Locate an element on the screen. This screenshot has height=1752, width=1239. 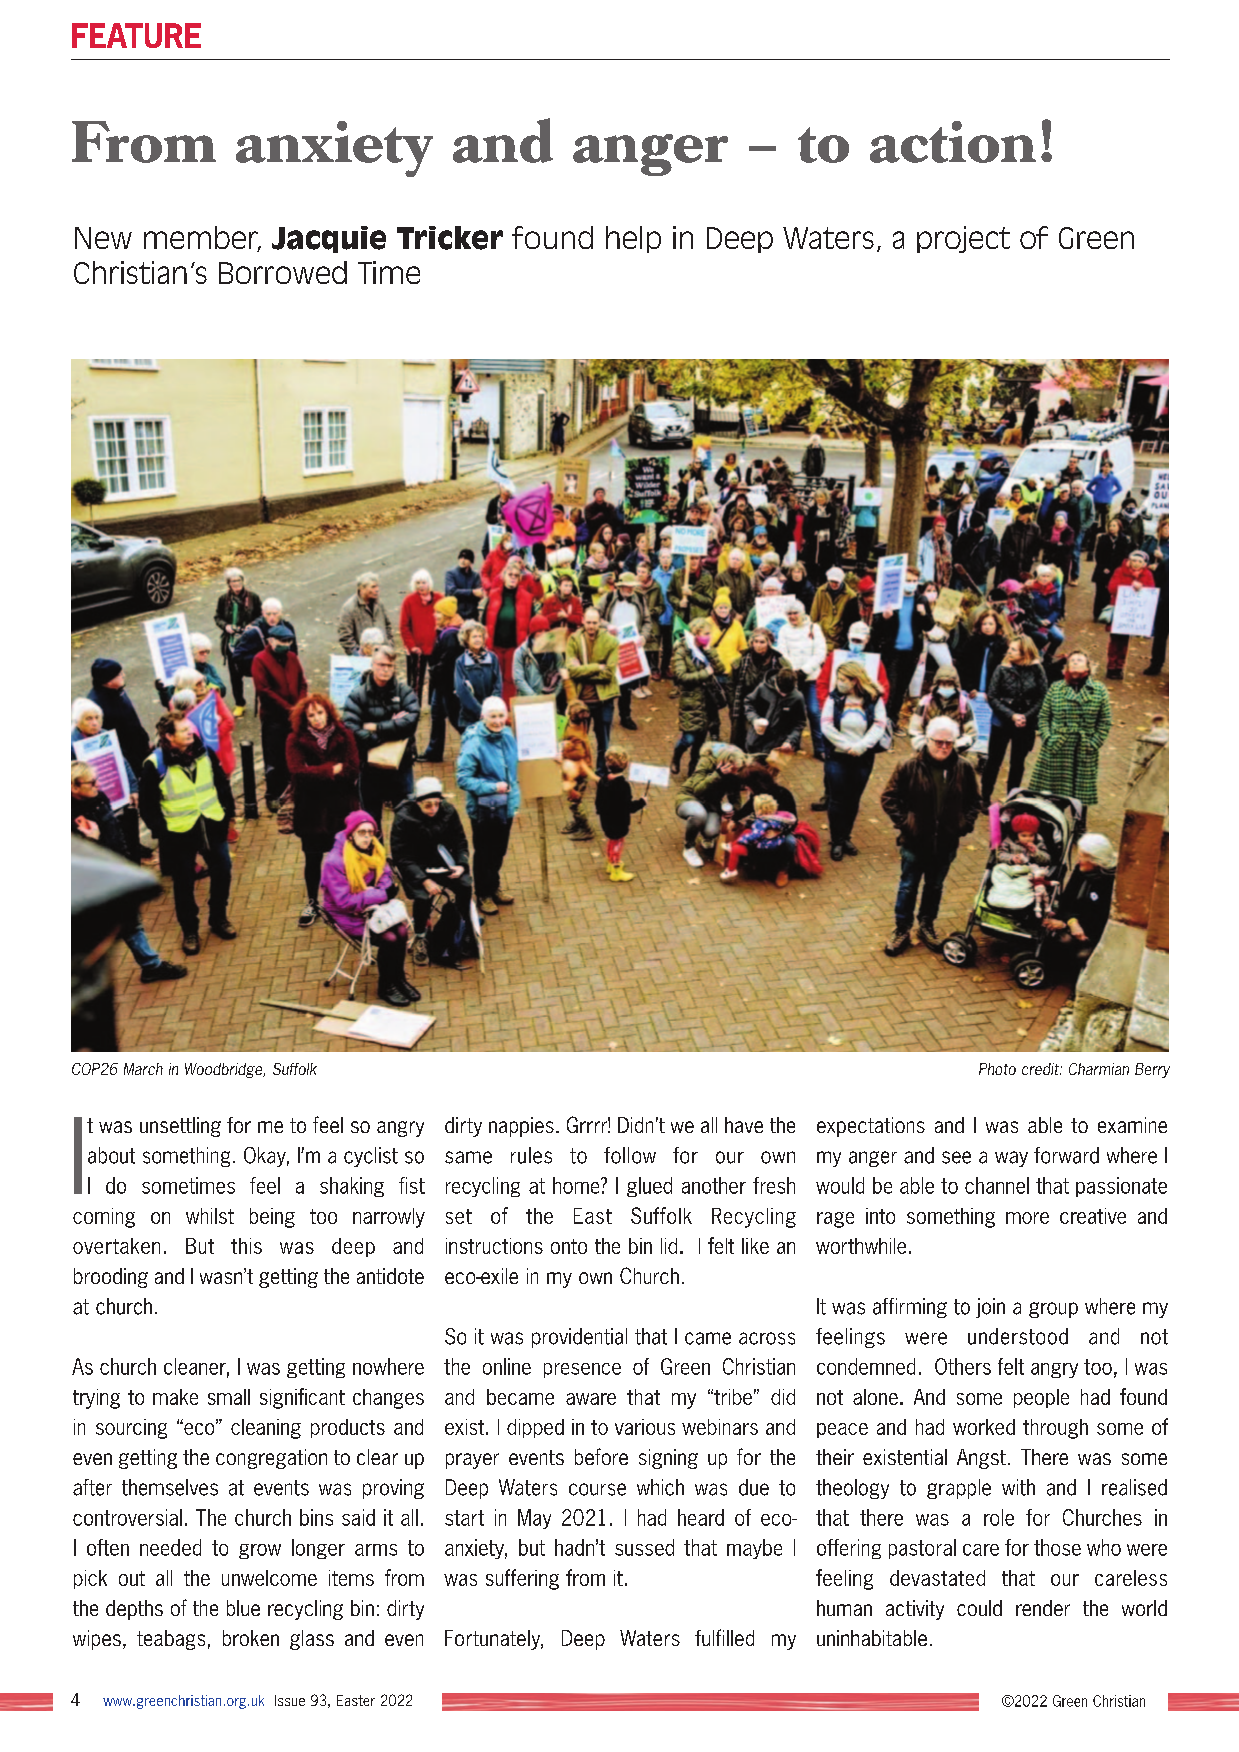
help is located at coordinates (633, 239).
